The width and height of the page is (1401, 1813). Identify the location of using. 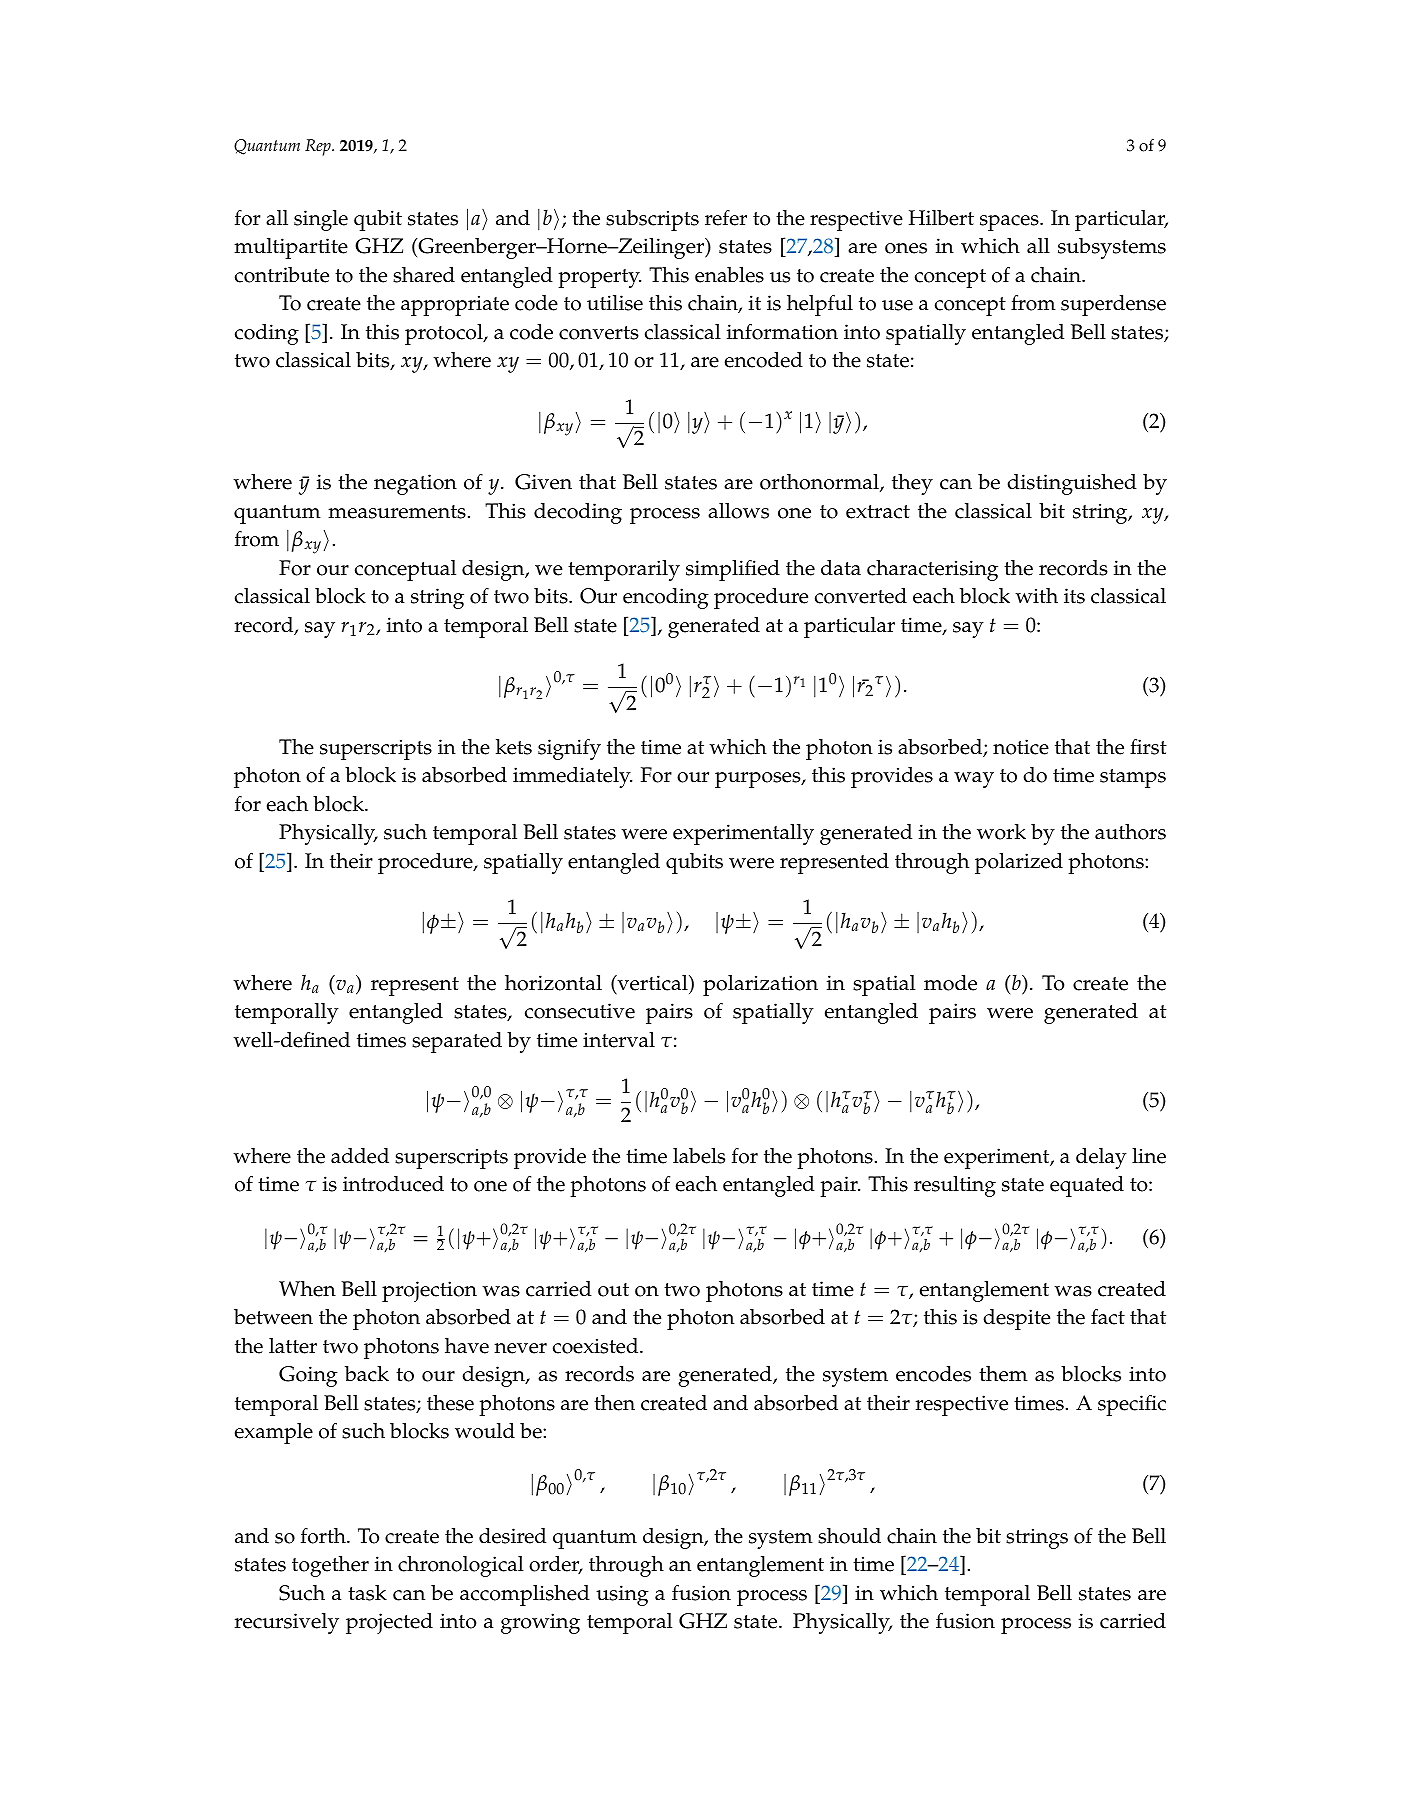
(622, 1595).
